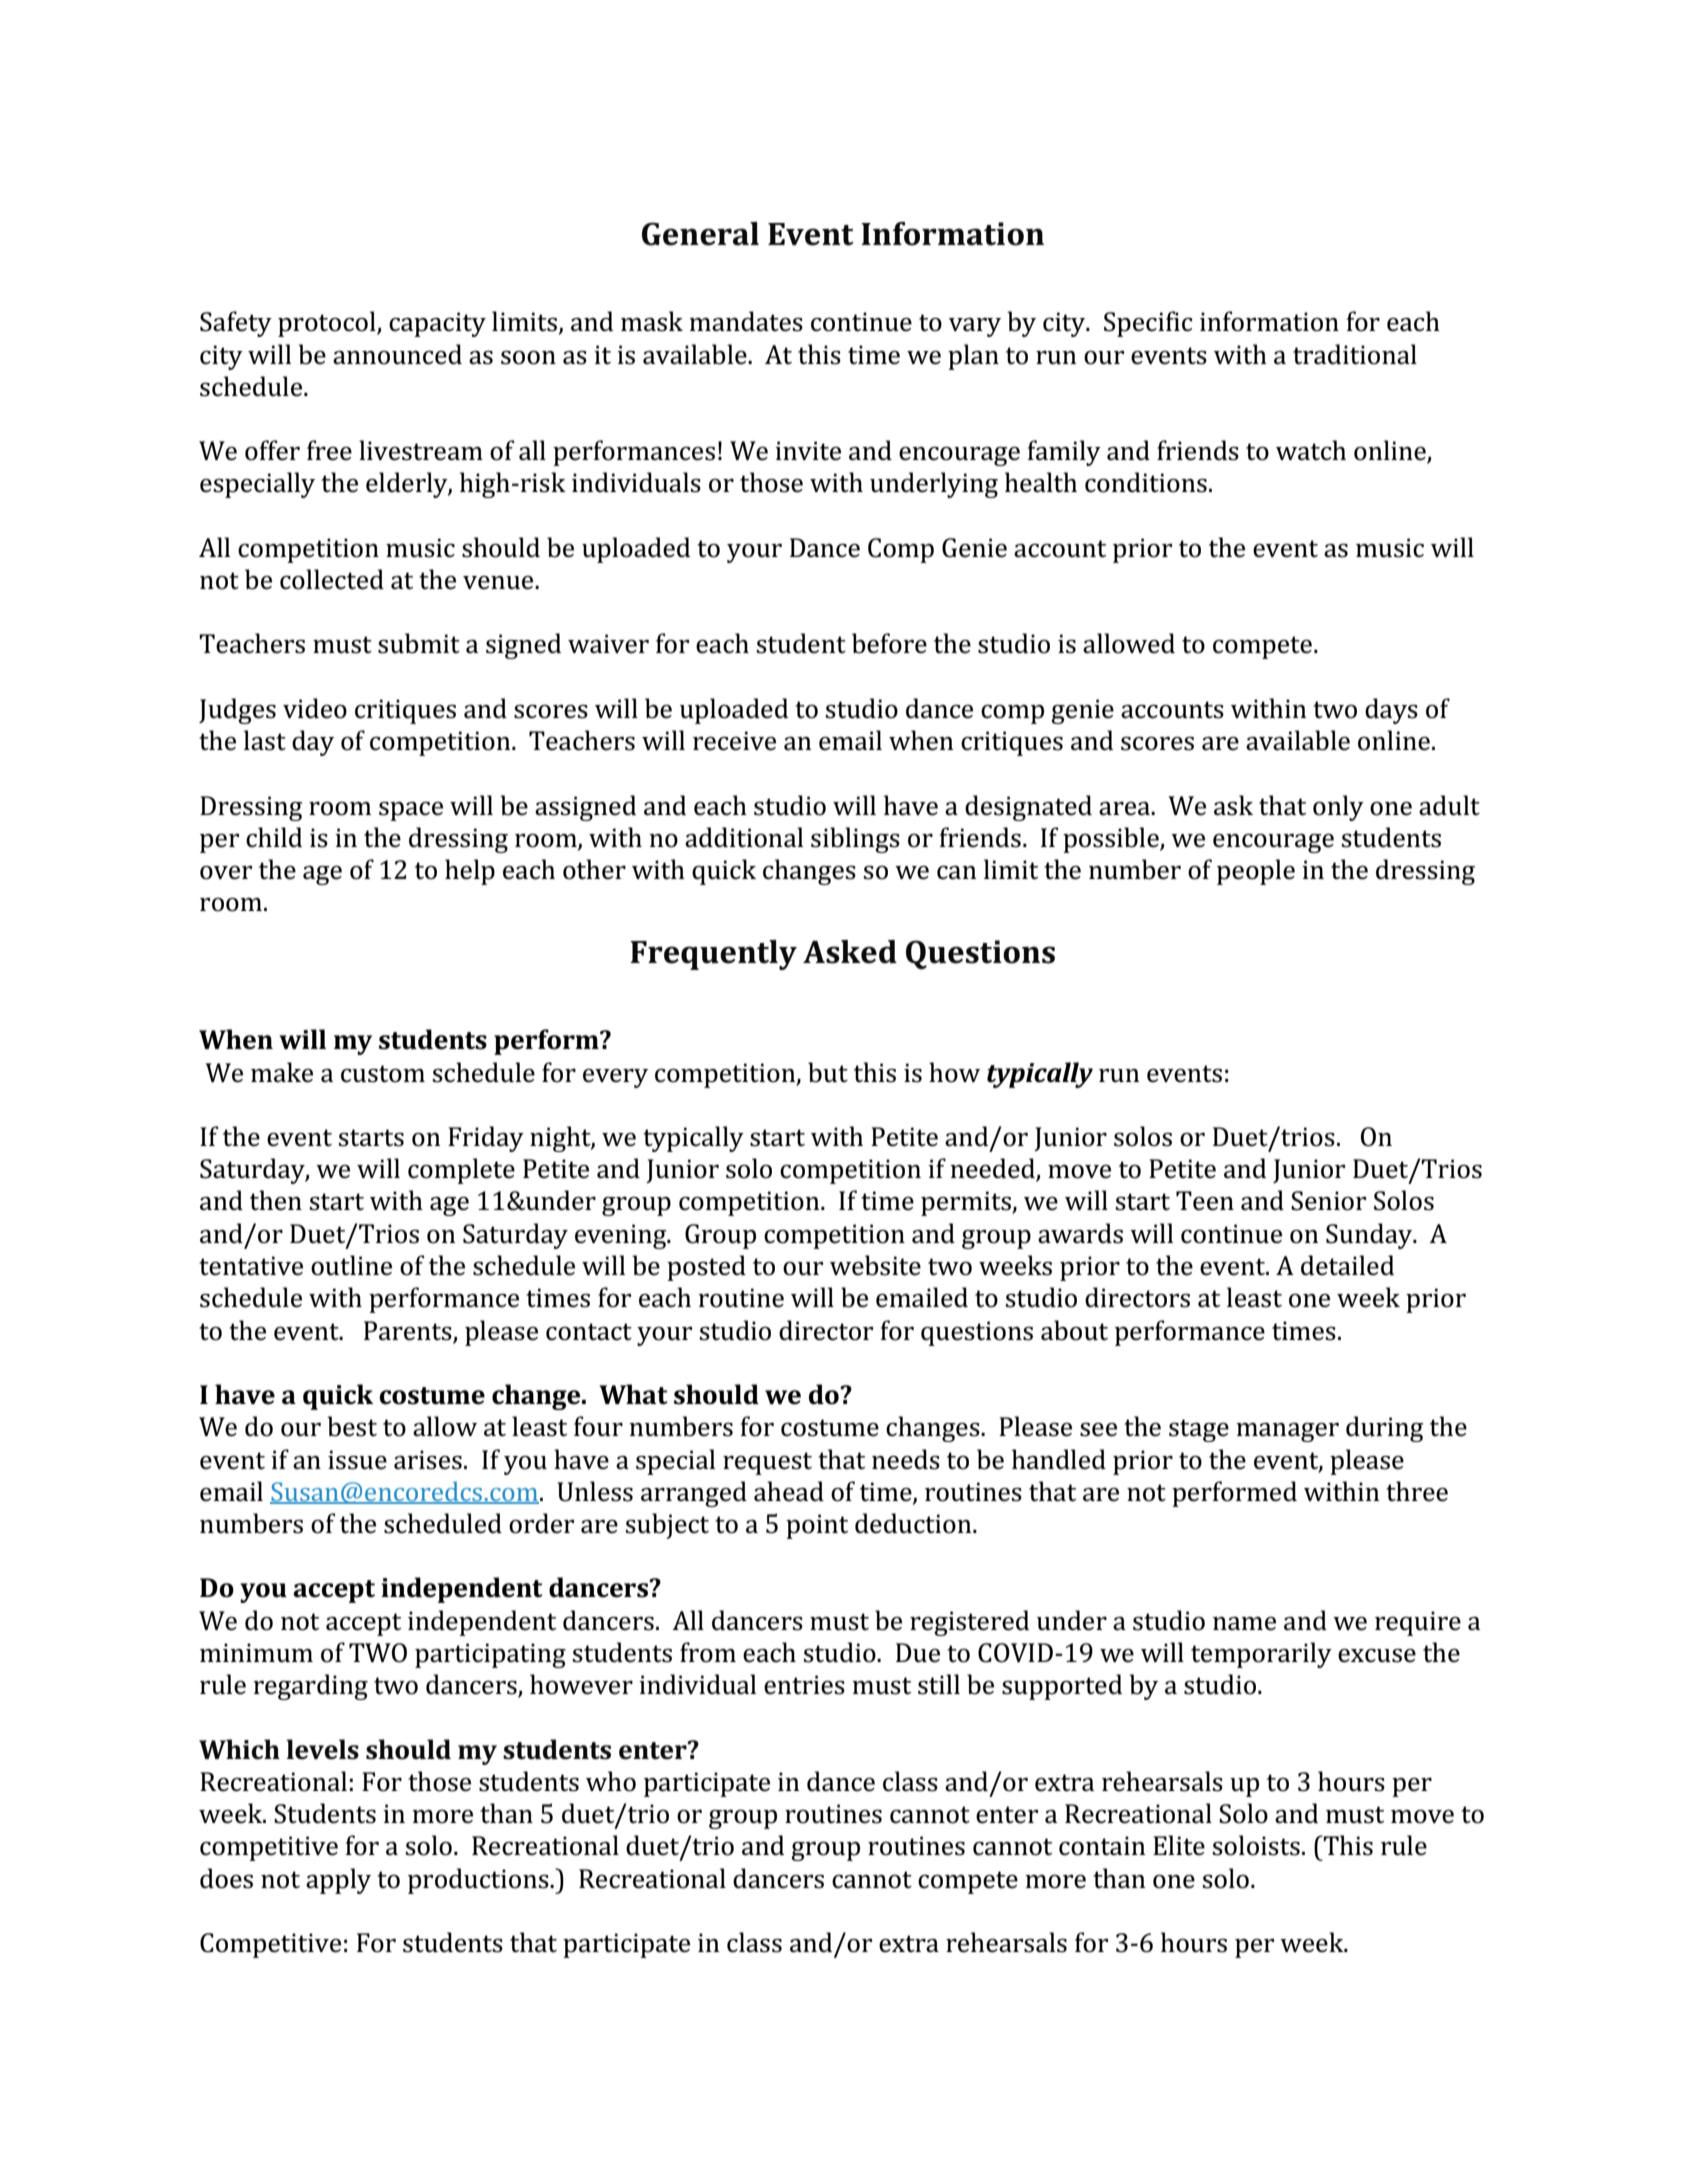 The height and width of the screenshot is (2178, 1683). Describe the element at coordinates (746, 321) in the screenshot. I see `mandates` at that location.
